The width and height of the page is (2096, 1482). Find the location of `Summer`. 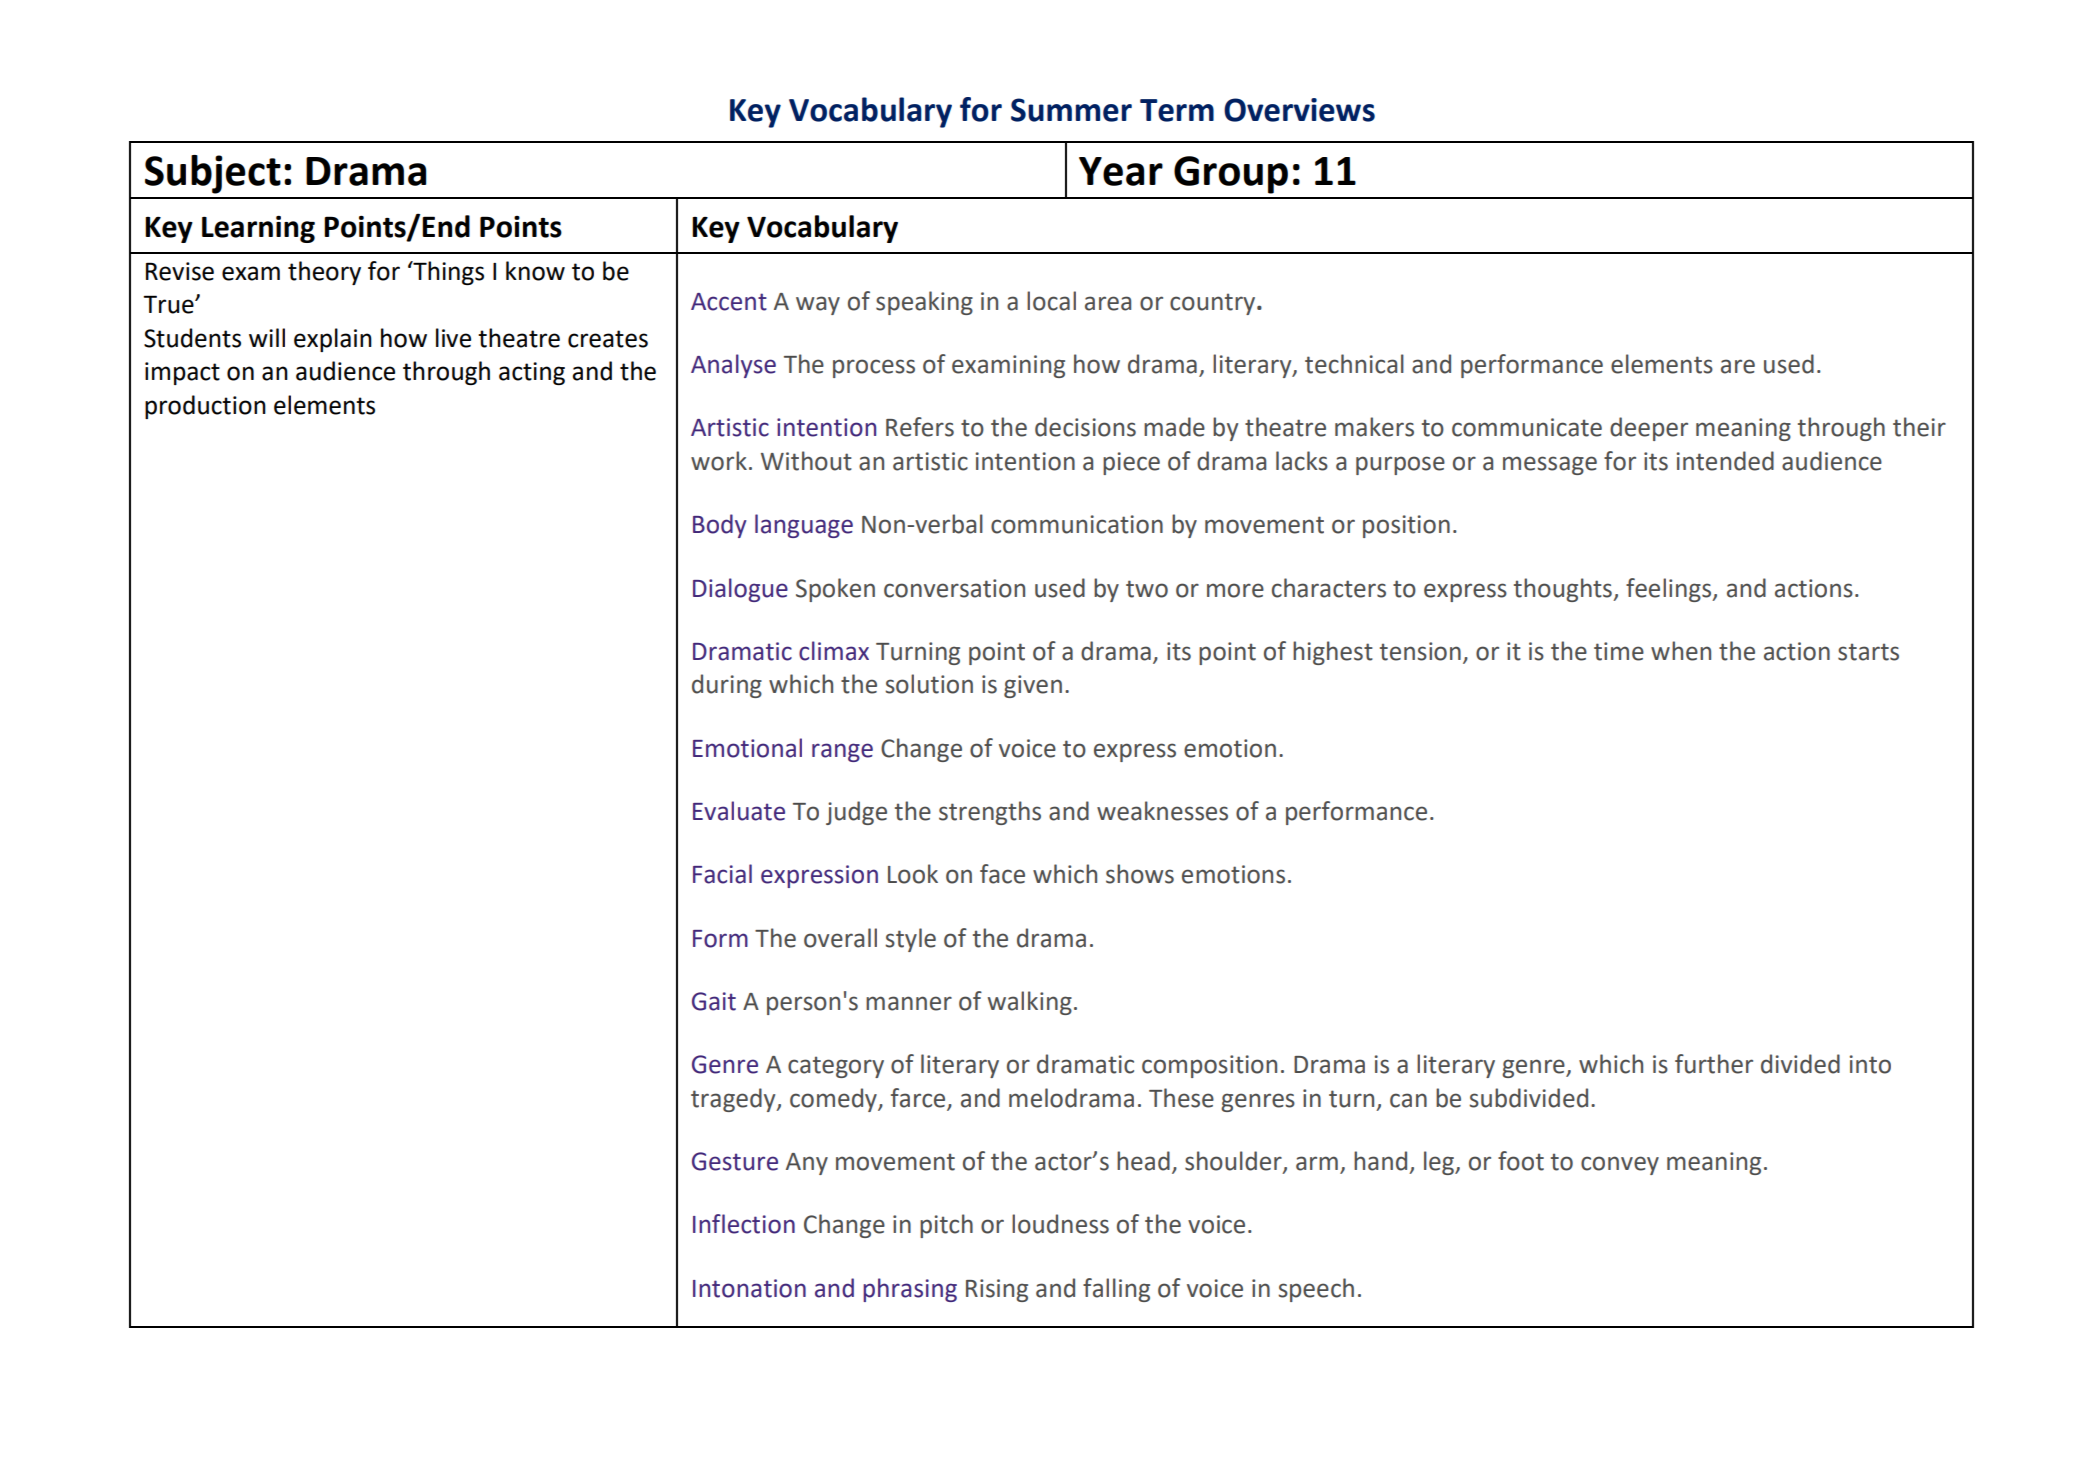

Summer is located at coordinates (1071, 110).
